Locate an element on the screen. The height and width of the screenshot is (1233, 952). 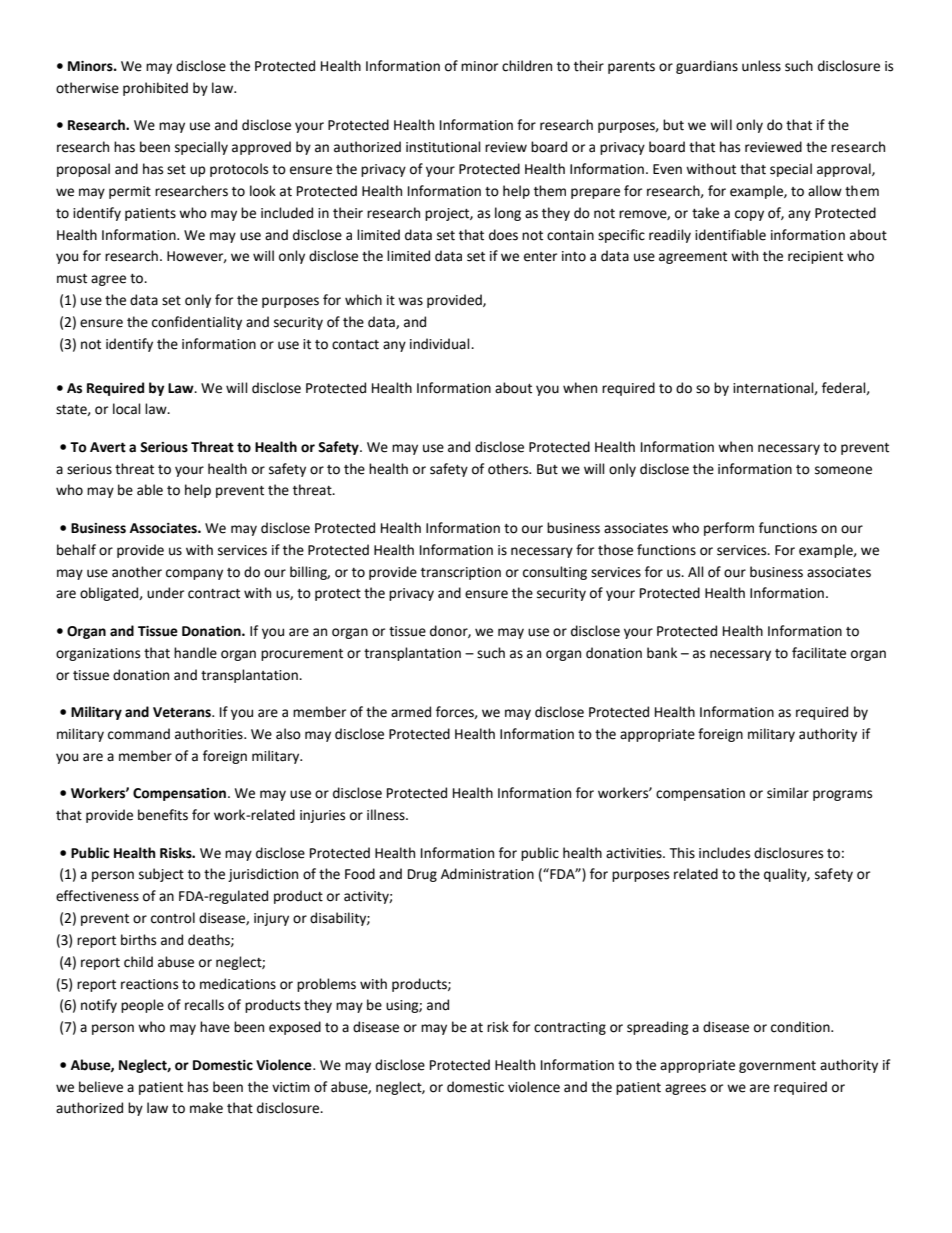
prohibited is located at coordinates (155, 89).
